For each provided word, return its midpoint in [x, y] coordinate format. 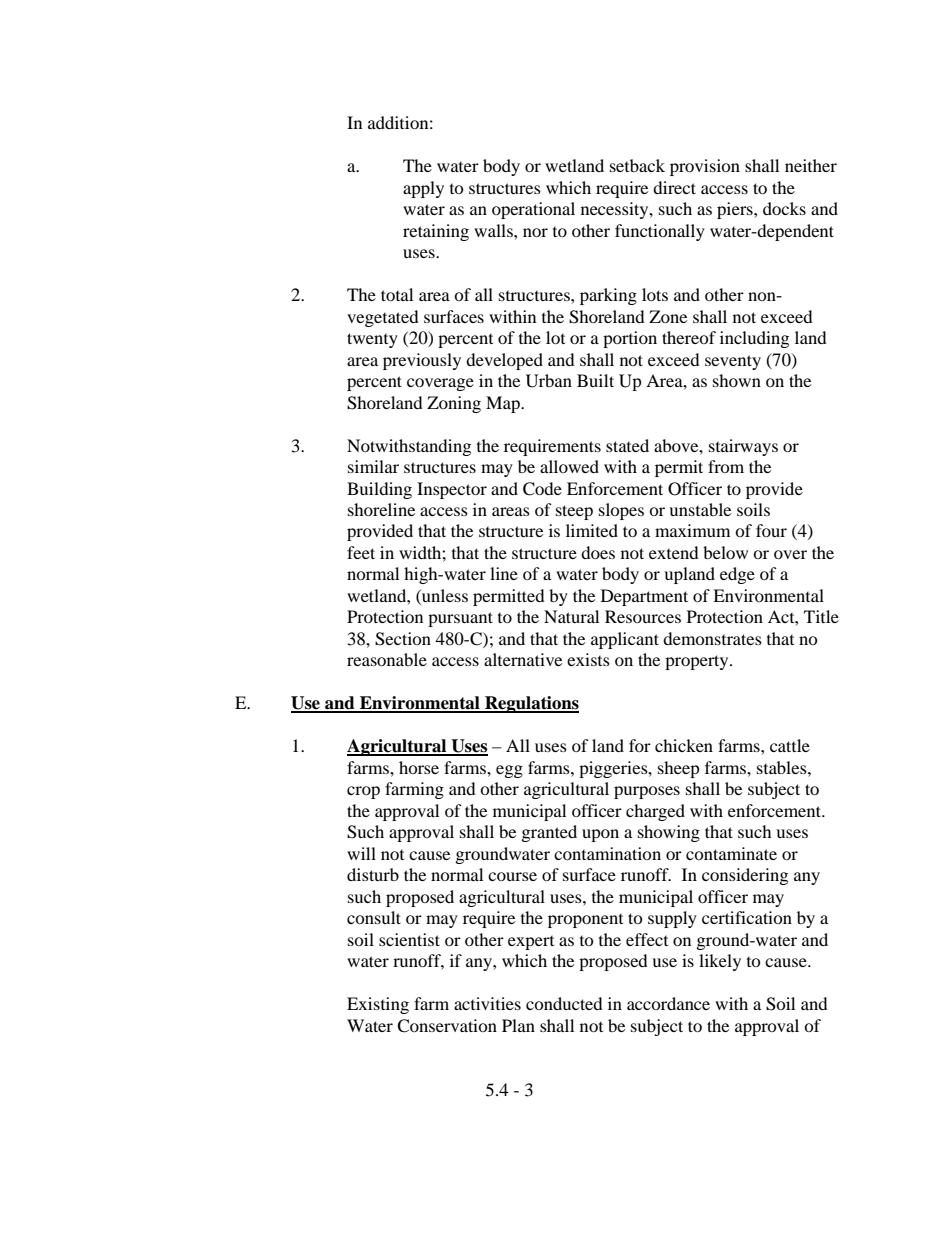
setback [637, 165]
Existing [378, 1005]
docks [784, 208]
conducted [564, 1003]
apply [423, 189]
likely [720, 962]
